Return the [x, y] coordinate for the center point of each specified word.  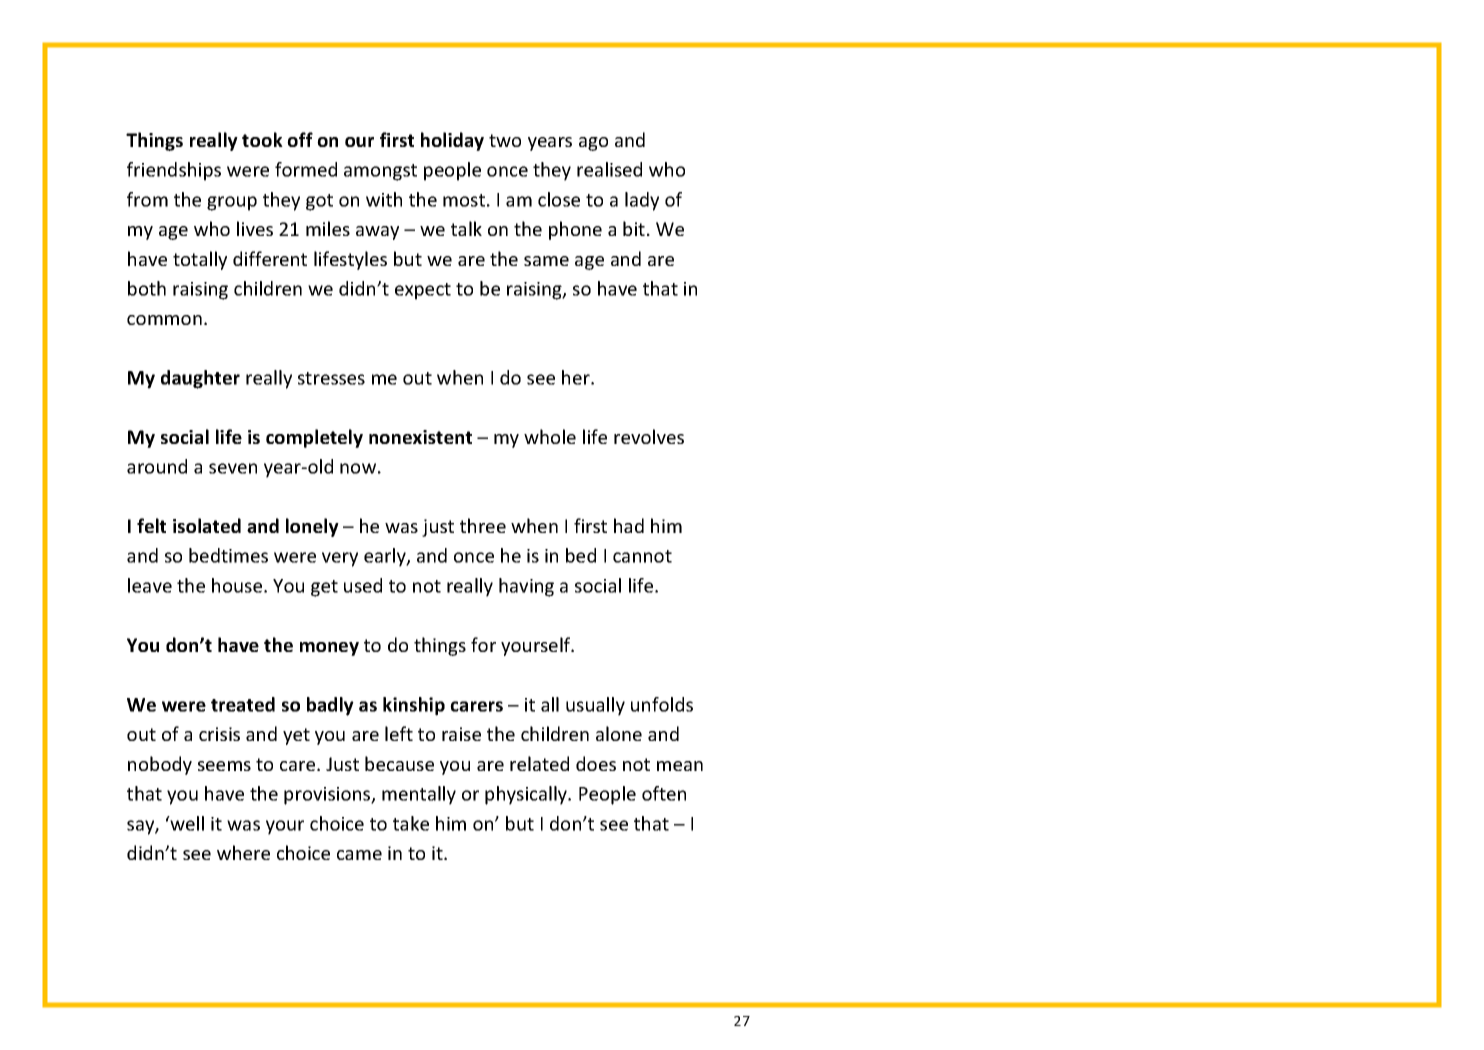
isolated [207, 525]
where [243, 852]
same [546, 261]
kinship [414, 706]
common [164, 320]
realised [609, 169]
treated [243, 704]
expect [423, 291]
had [629, 525]
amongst [380, 172]
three [483, 525]
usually [595, 706]
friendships [174, 171]
